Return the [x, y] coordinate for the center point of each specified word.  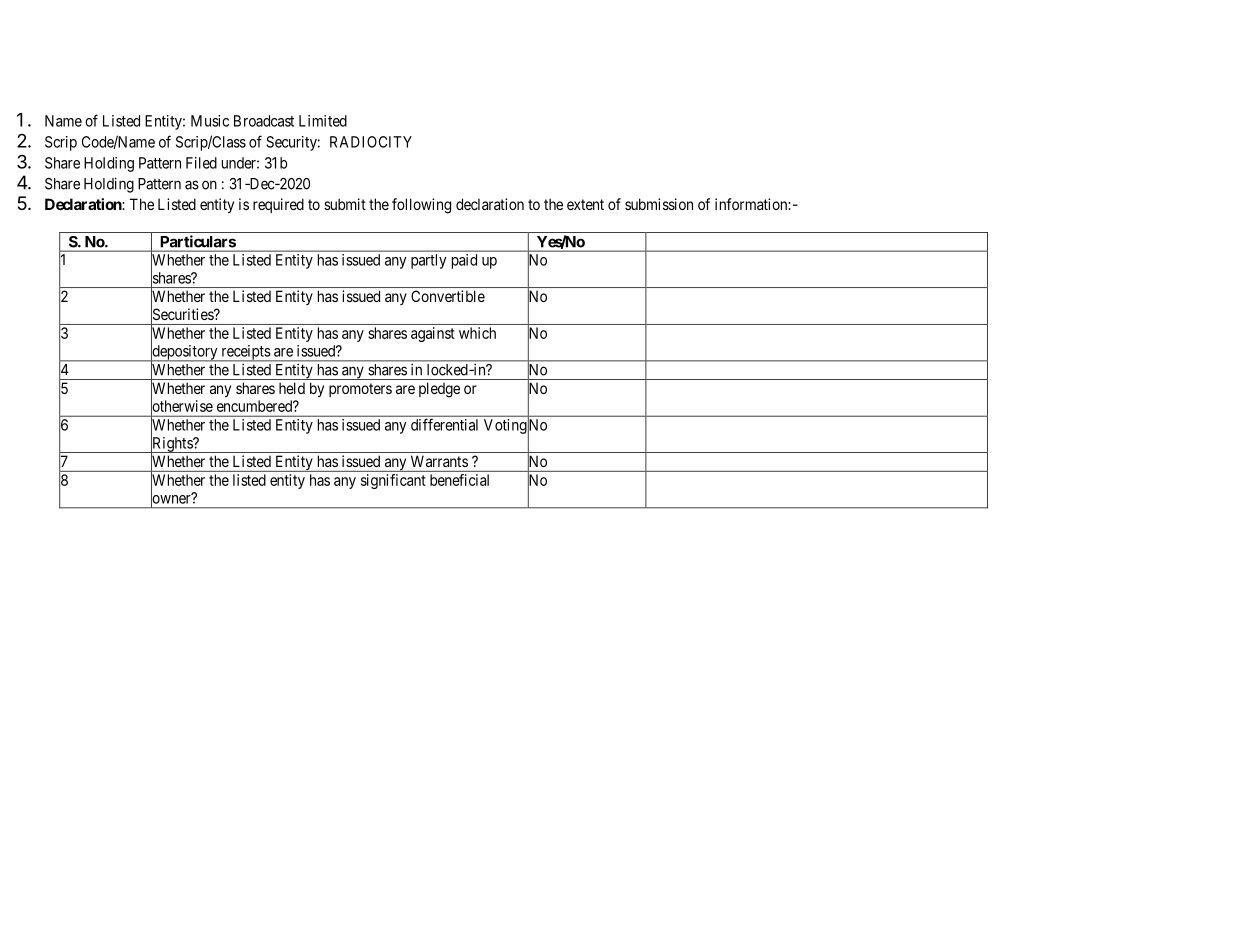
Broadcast [264, 121]
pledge [439, 390]
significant [393, 481]
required [278, 205]
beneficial [459, 480]
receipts [245, 353]
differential [444, 425]
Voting [505, 426]
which [477, 333]
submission [659, 204]
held [292, 388]
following [421, 206]
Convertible [448, 296]
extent [585, 204]
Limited [323, 121]
